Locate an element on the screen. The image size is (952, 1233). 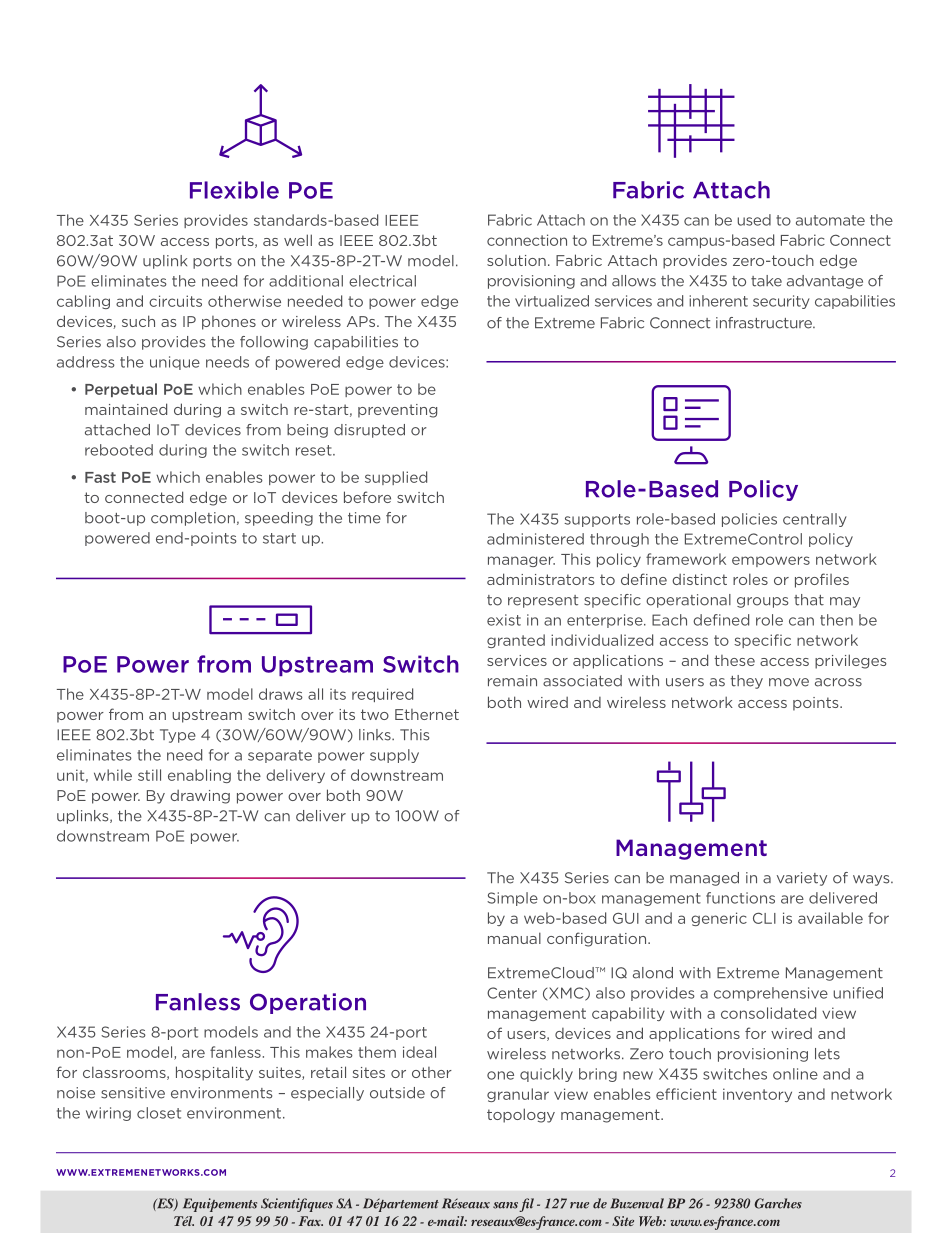
sans is located at coordinates (505, 1205).
